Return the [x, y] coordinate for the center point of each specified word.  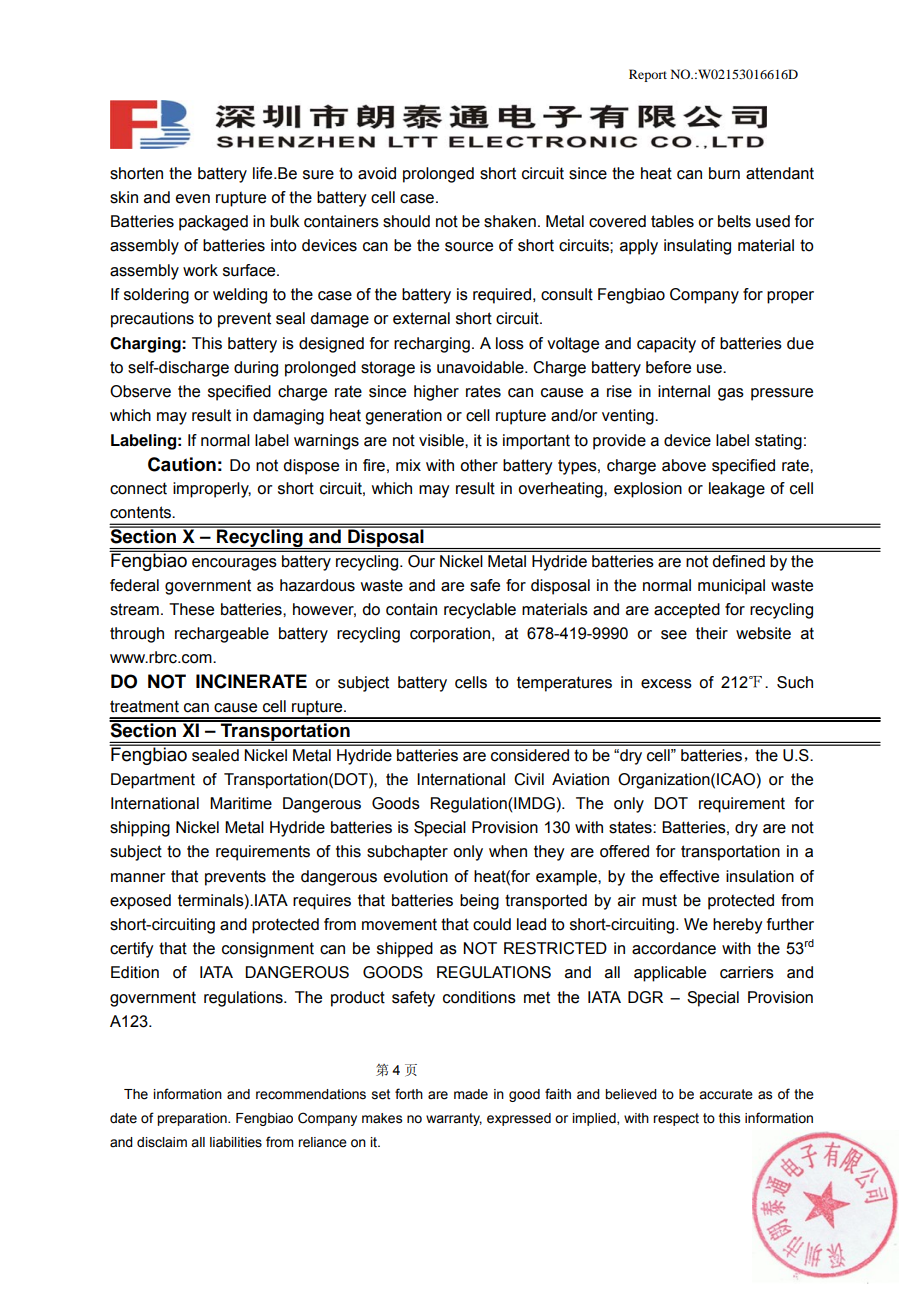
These [191, 609]
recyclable [480, 611]
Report [648, 75]
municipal [731, 587]
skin [124, 197]
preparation [193, 1119]
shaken [510, 221]
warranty [454, 1119]
